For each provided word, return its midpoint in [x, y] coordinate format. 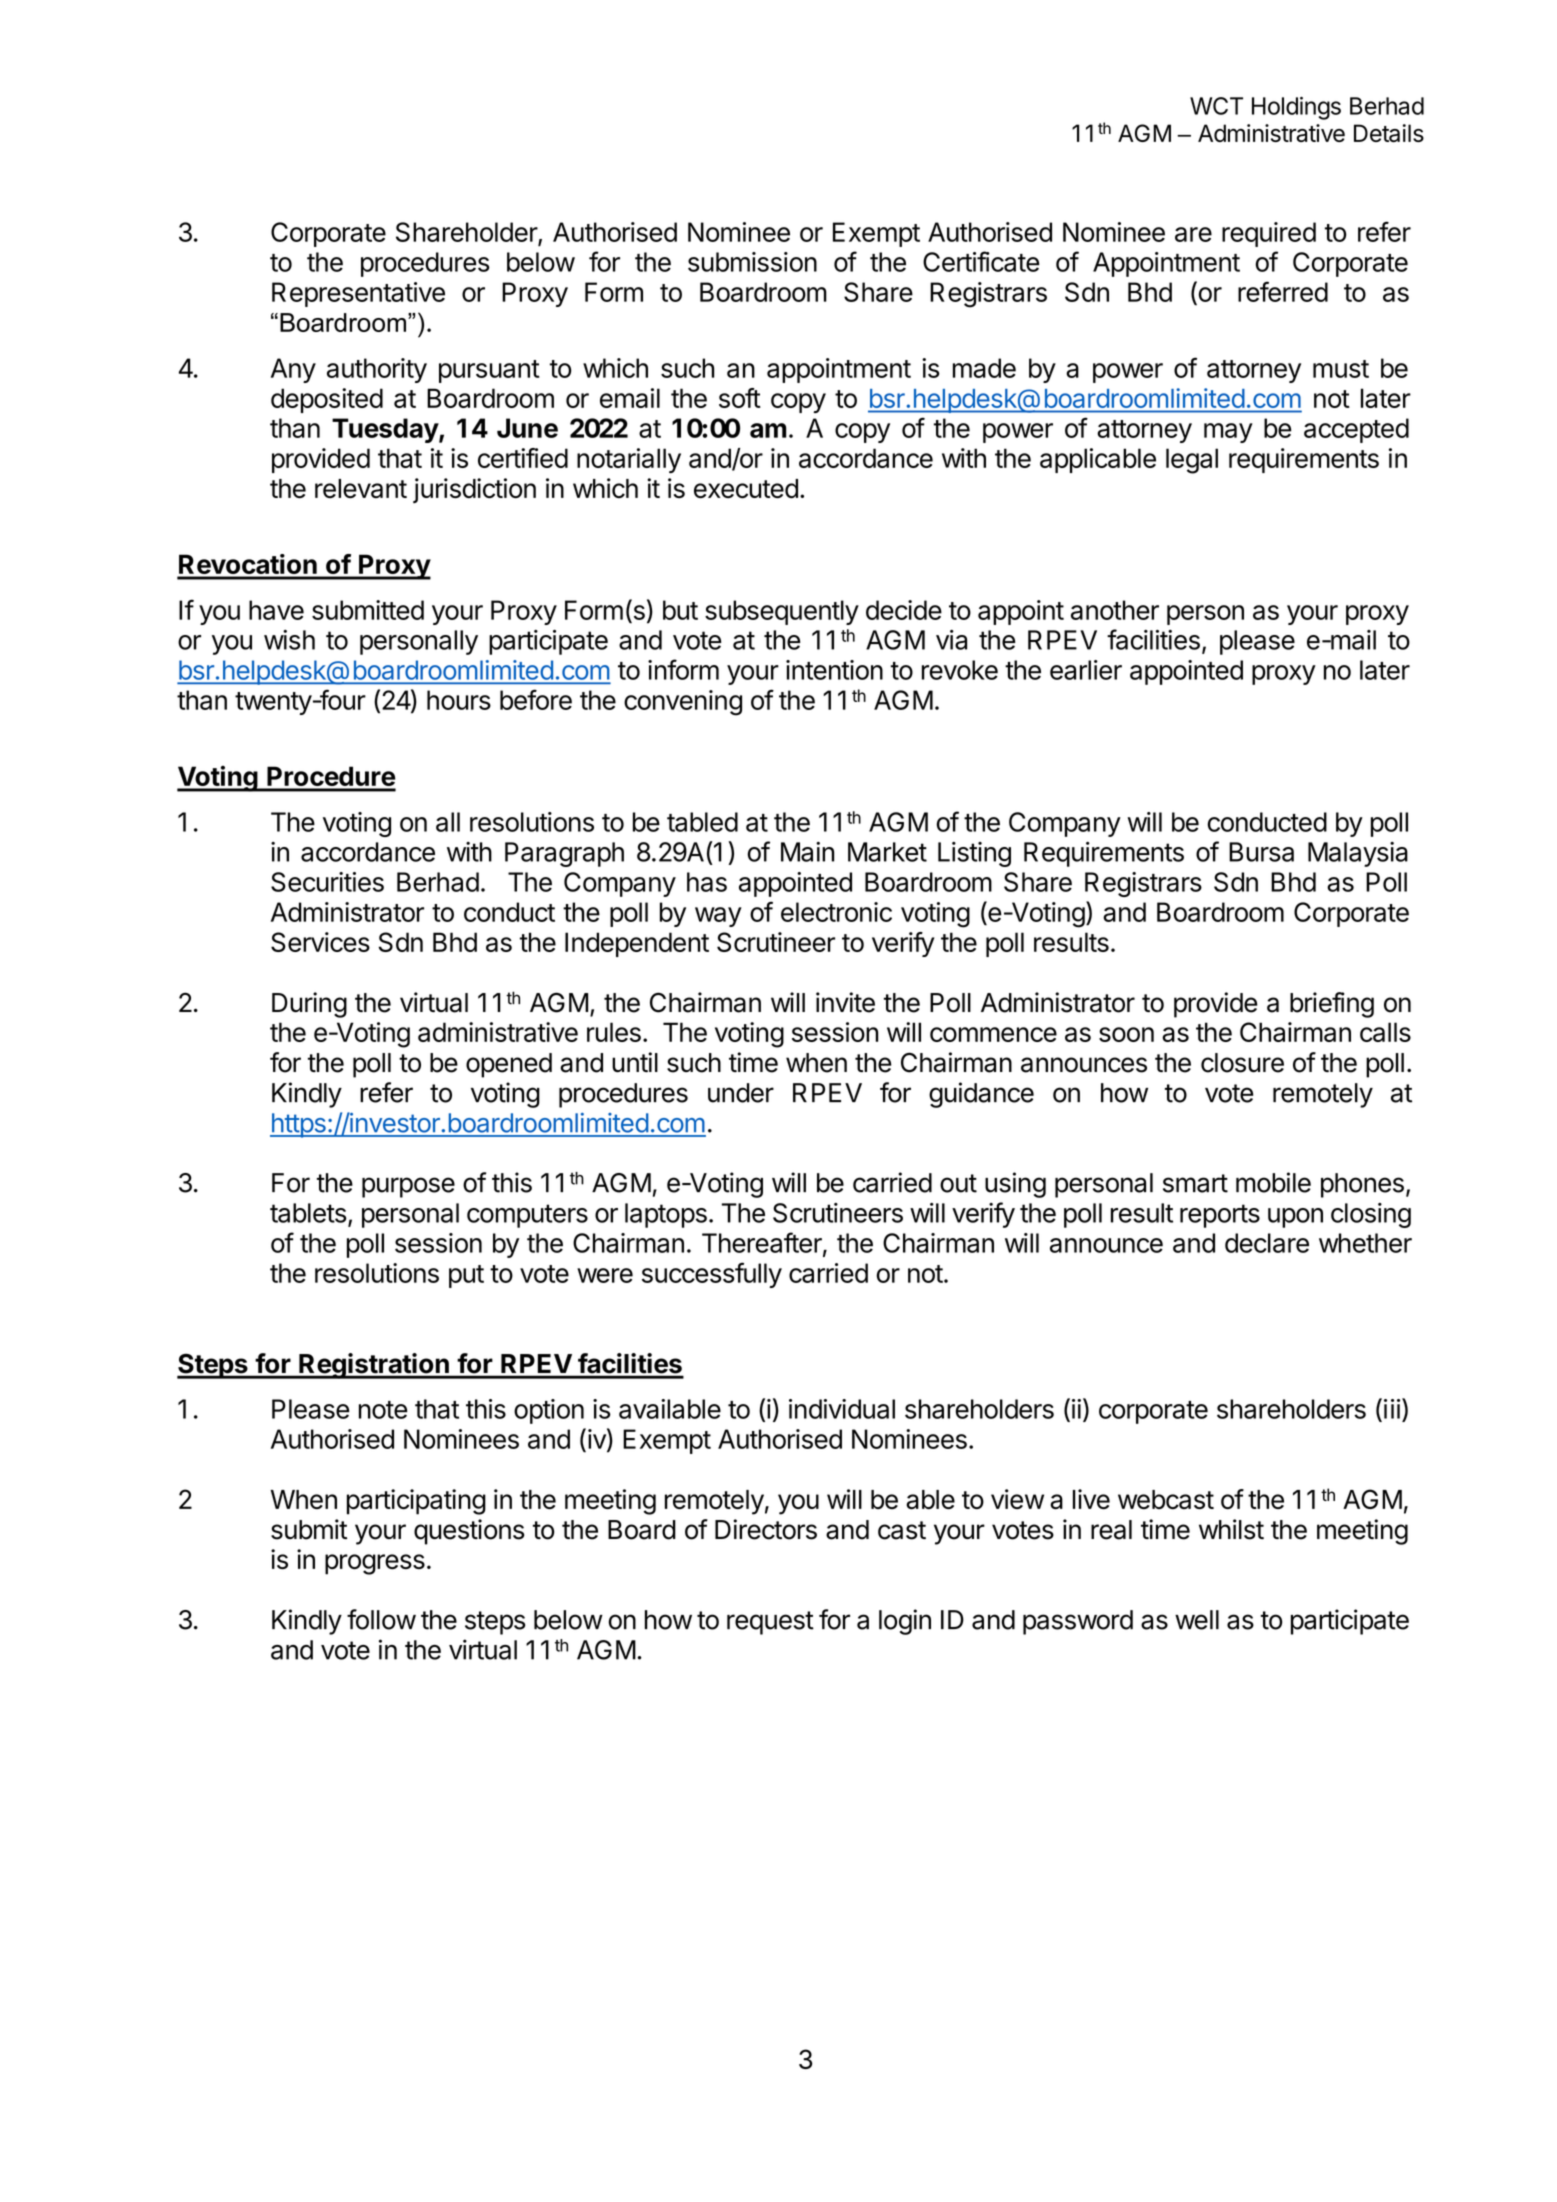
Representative [358, 294]
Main [807, 852]
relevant [361, 489]
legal [1192, 461]
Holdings [1296, 108]
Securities [327, 882]
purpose [408, 1187]
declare [1267, 1243]
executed [746, 489]
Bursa [1261, 852]
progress [375, 1564]
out [958, 1183]
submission [752, 262]
